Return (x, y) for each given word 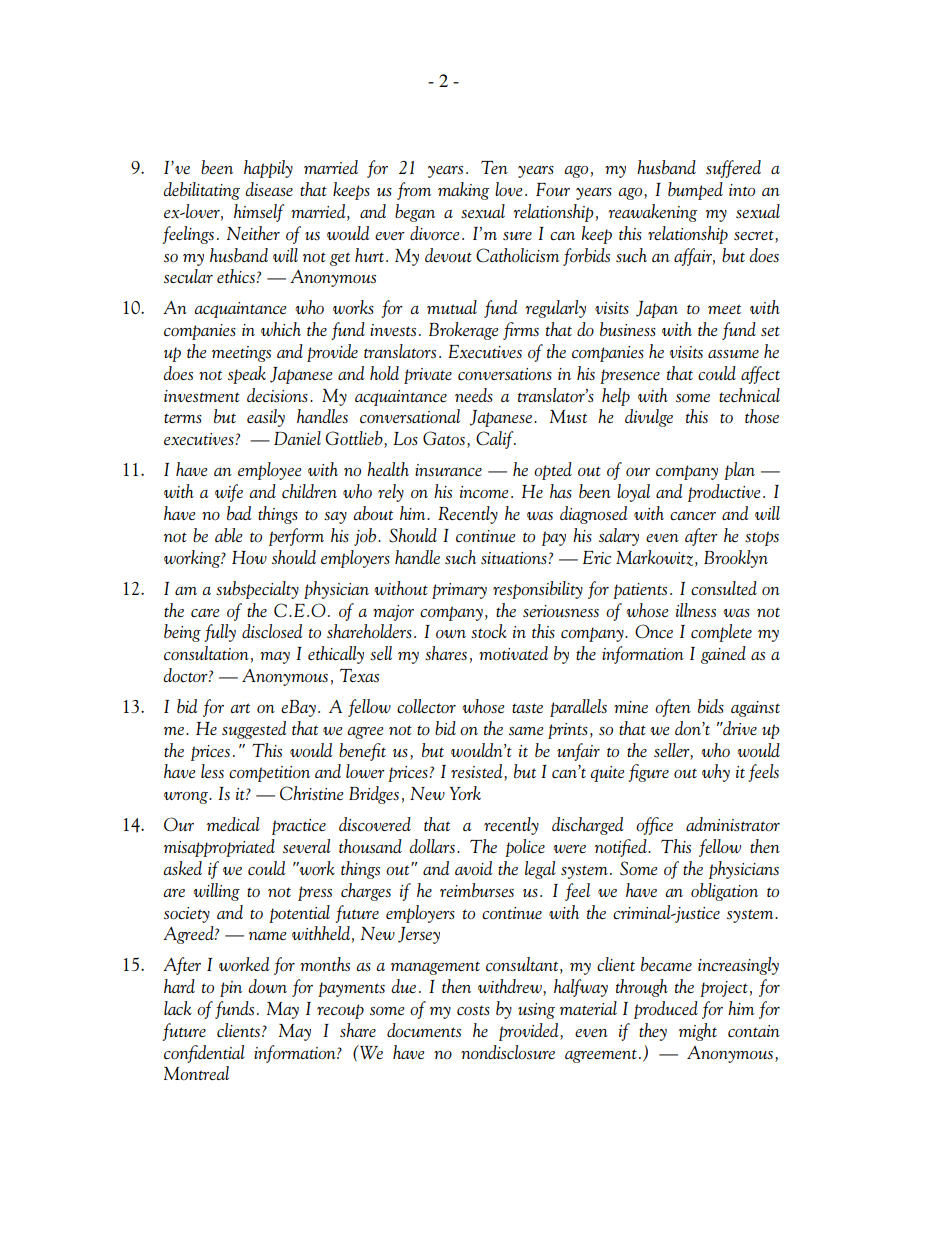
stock (489, 631)
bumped (695, 191)
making (463, 191)
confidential (204, 1054)
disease (269, 189)
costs (473, 1010)
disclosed (272, 631)
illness (696, 610)
